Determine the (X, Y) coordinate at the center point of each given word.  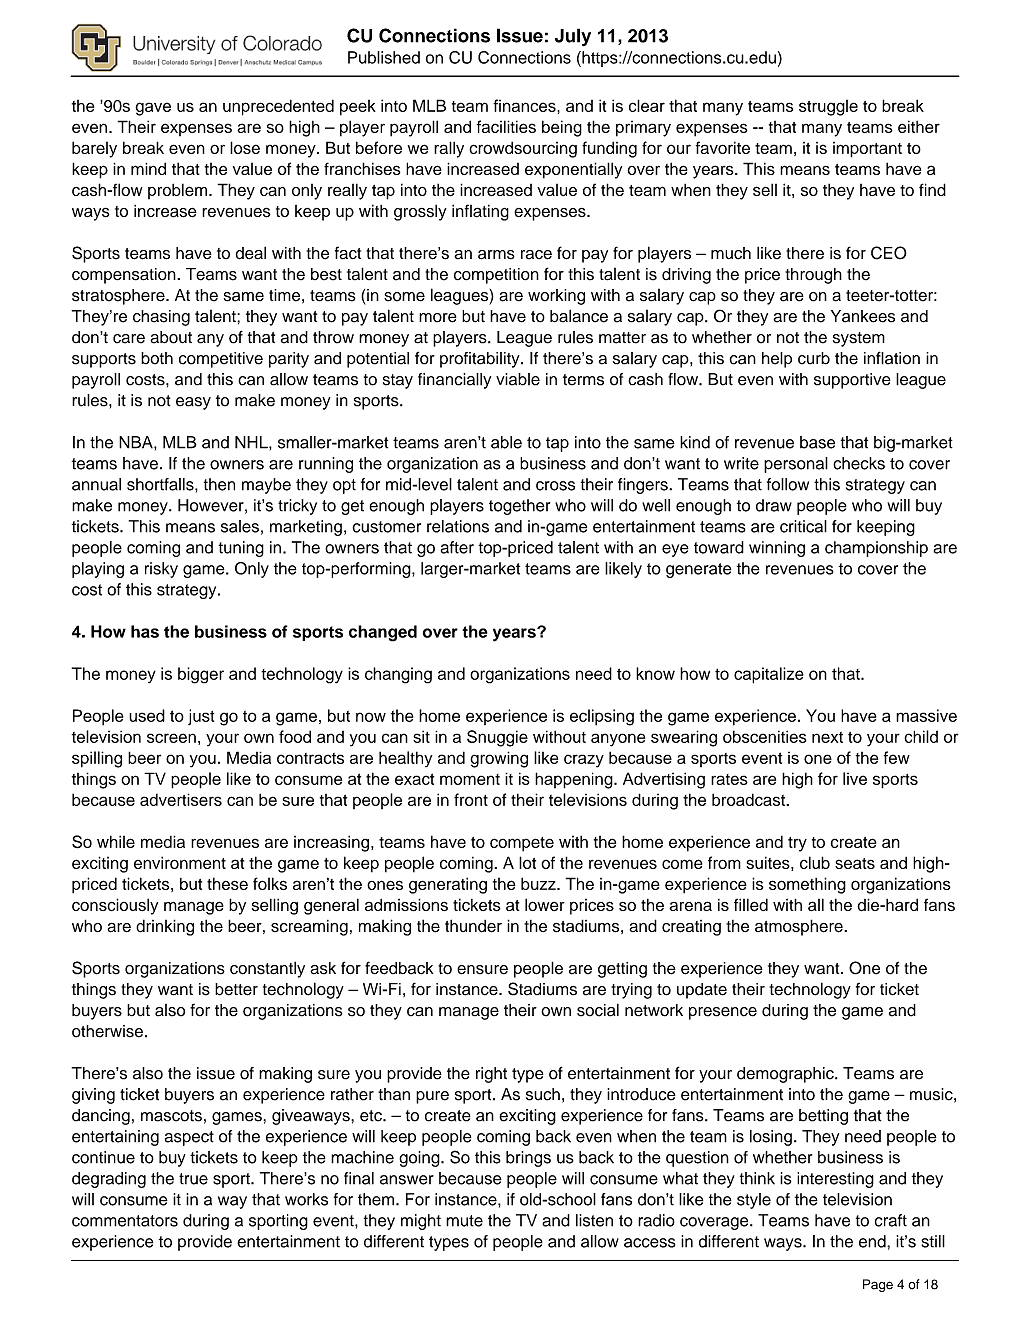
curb (814, 358)
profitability (481, 360)
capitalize (769, 675)
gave (153, 109)
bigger (201, 675)
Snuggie (497, 738)
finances (525, 105)
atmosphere (800, 927)
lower (545, 904)
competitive (221, 360)
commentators (125, 1221)
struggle (828, 108)
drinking (165, 927)
